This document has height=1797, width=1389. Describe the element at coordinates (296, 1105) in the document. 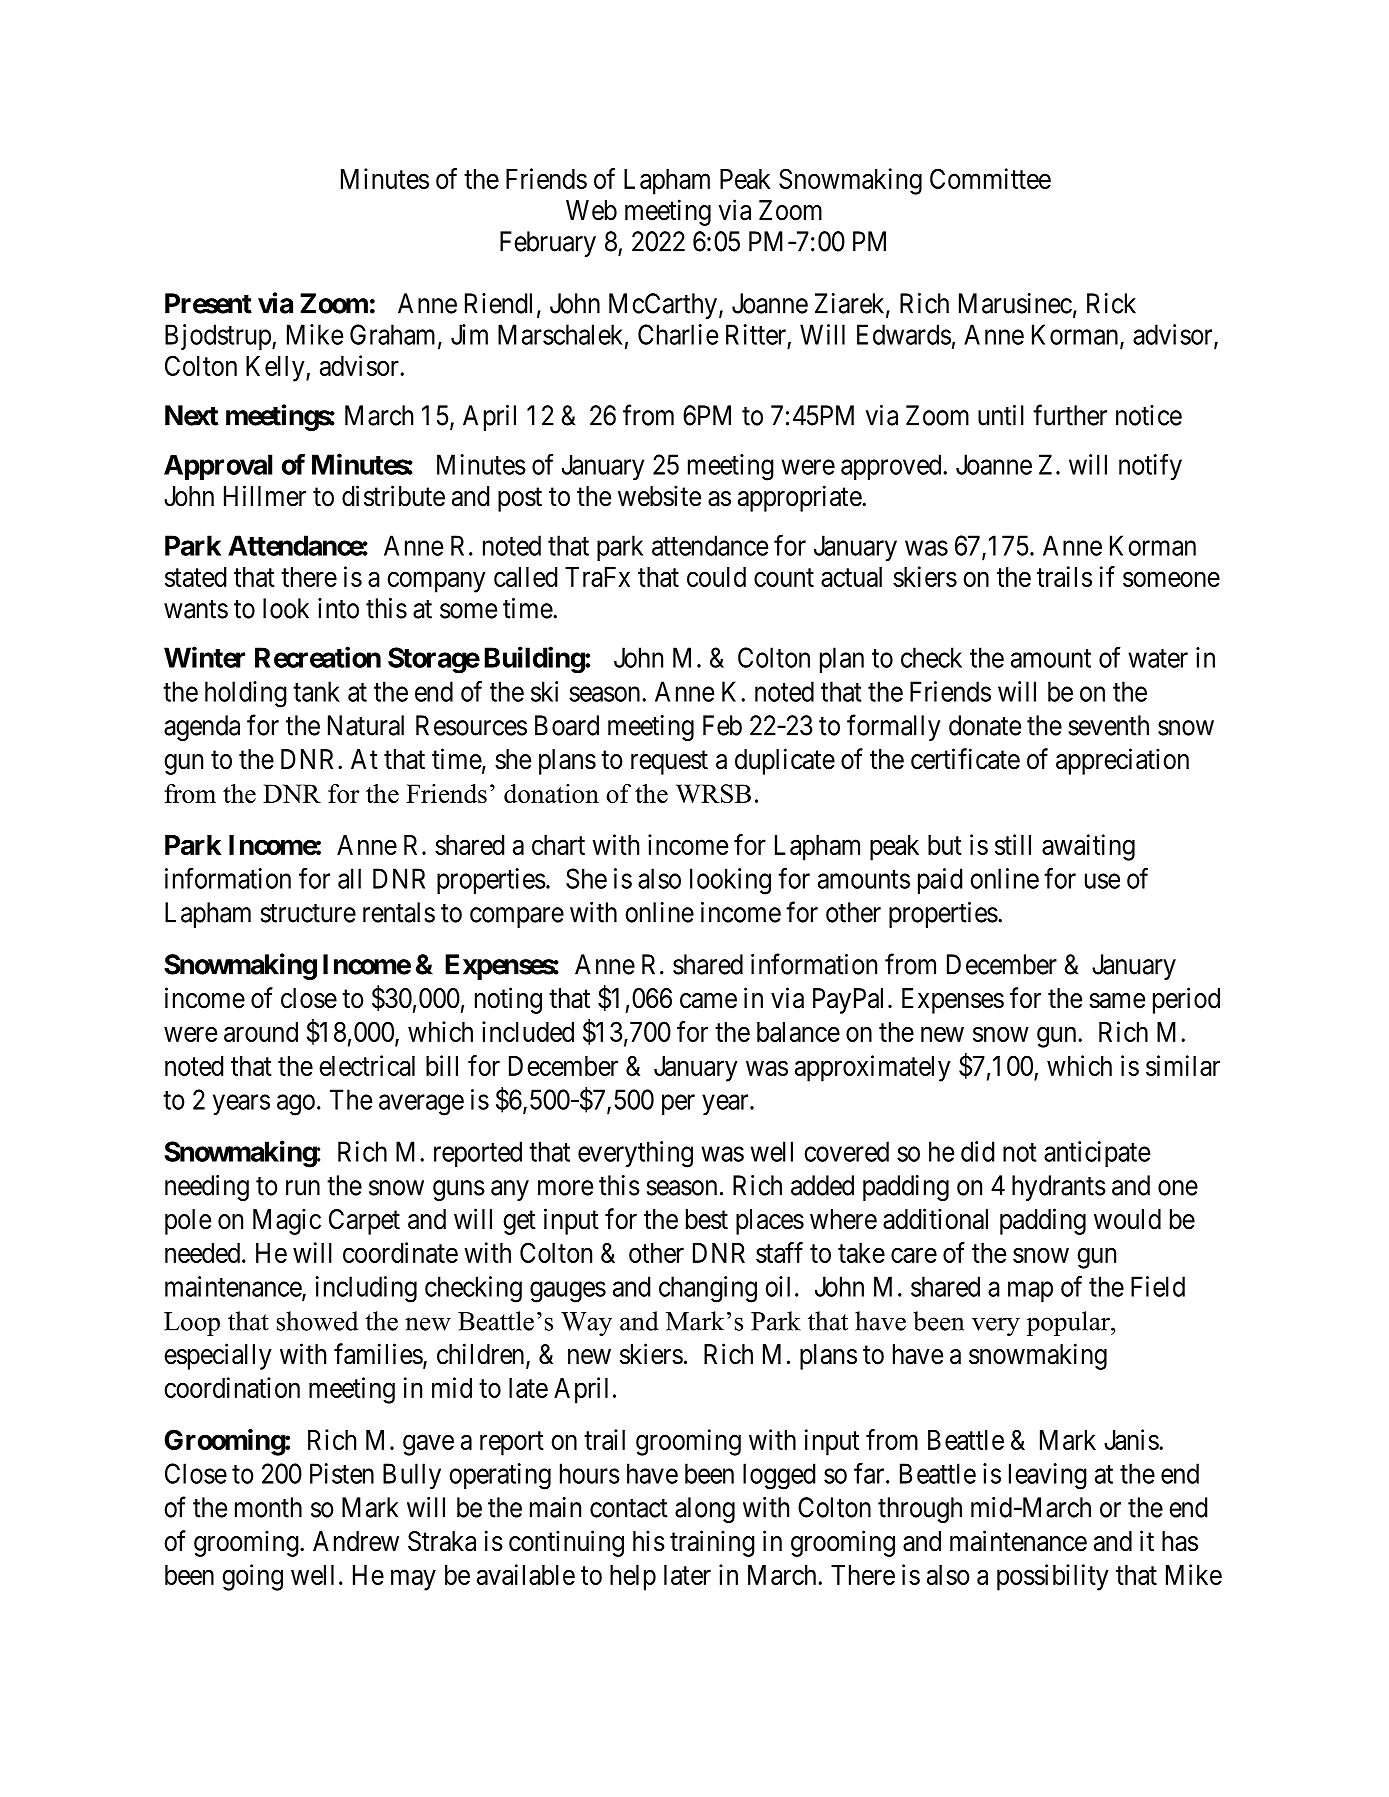

I see `ago` at that location.
